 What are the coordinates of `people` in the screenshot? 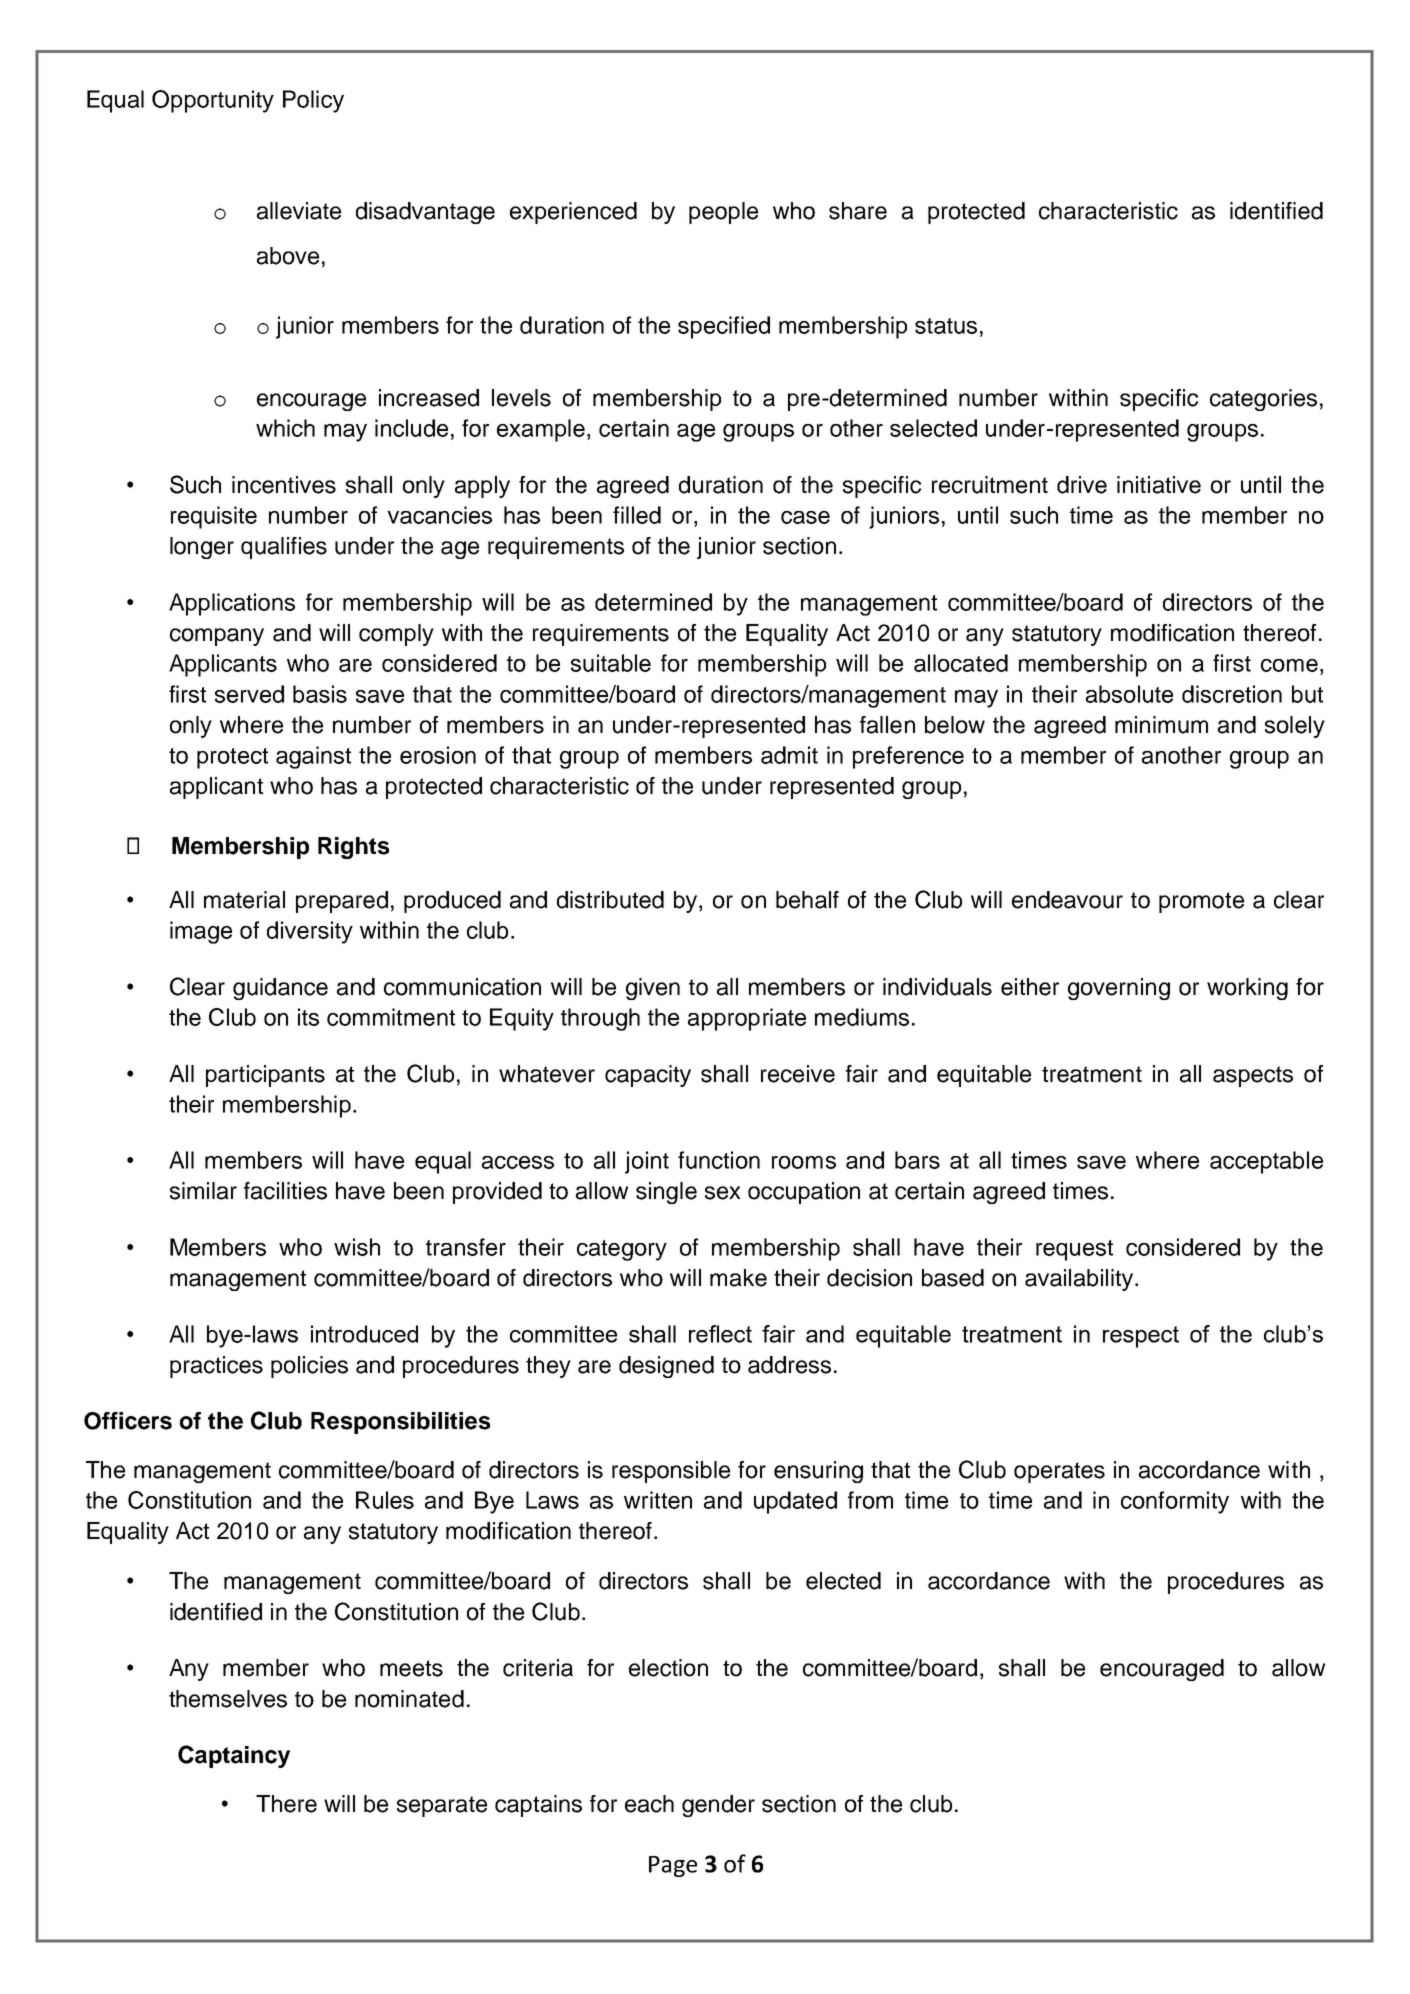 It's located at (723, 213).
